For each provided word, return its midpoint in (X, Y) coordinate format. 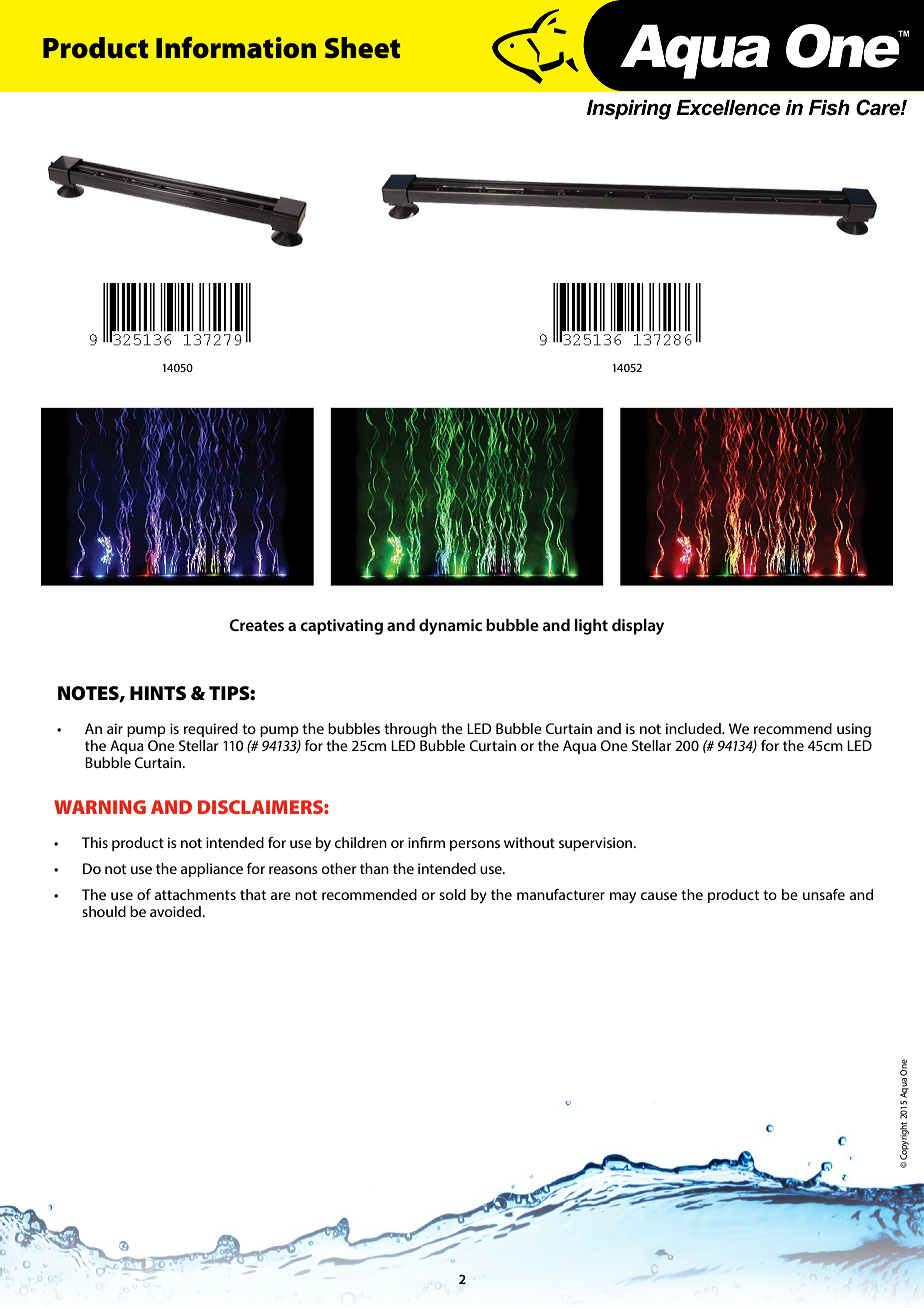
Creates (257, 625)
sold (452, 894)
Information (236, 48)
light (591, 627)
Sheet (362, 48)
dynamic (450, 627)
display (638, 627)
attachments (195, 894)
